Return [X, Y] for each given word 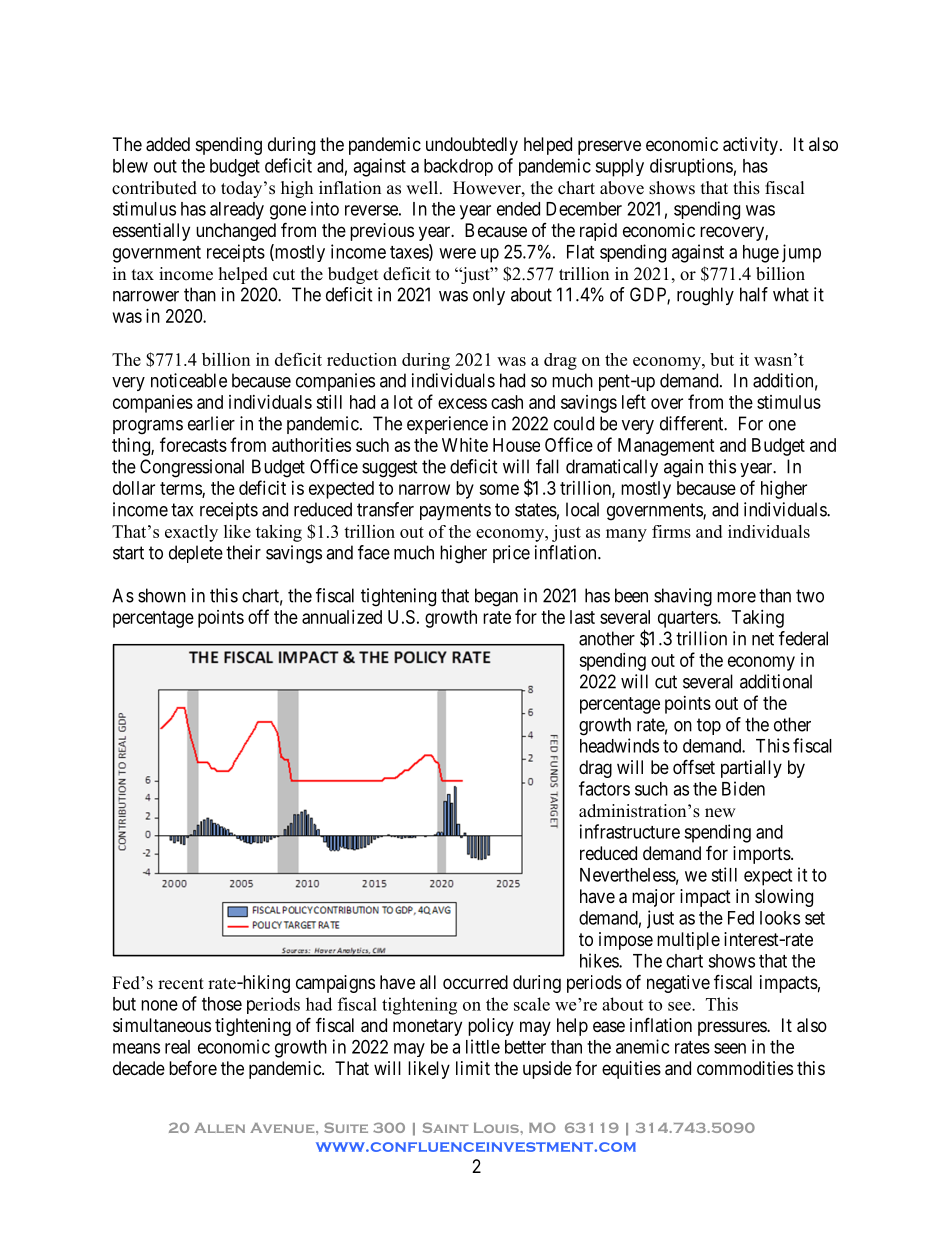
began [496, 597]
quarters [688, 619]
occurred [475, 982]
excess [462, 403]
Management [666, 447]
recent [181, 984]
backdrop [458, 167]
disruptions [691, 167]
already [237, 211]
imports [762, 855]
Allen [219, 1128]
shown [162, 595]
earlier [211, 423]
